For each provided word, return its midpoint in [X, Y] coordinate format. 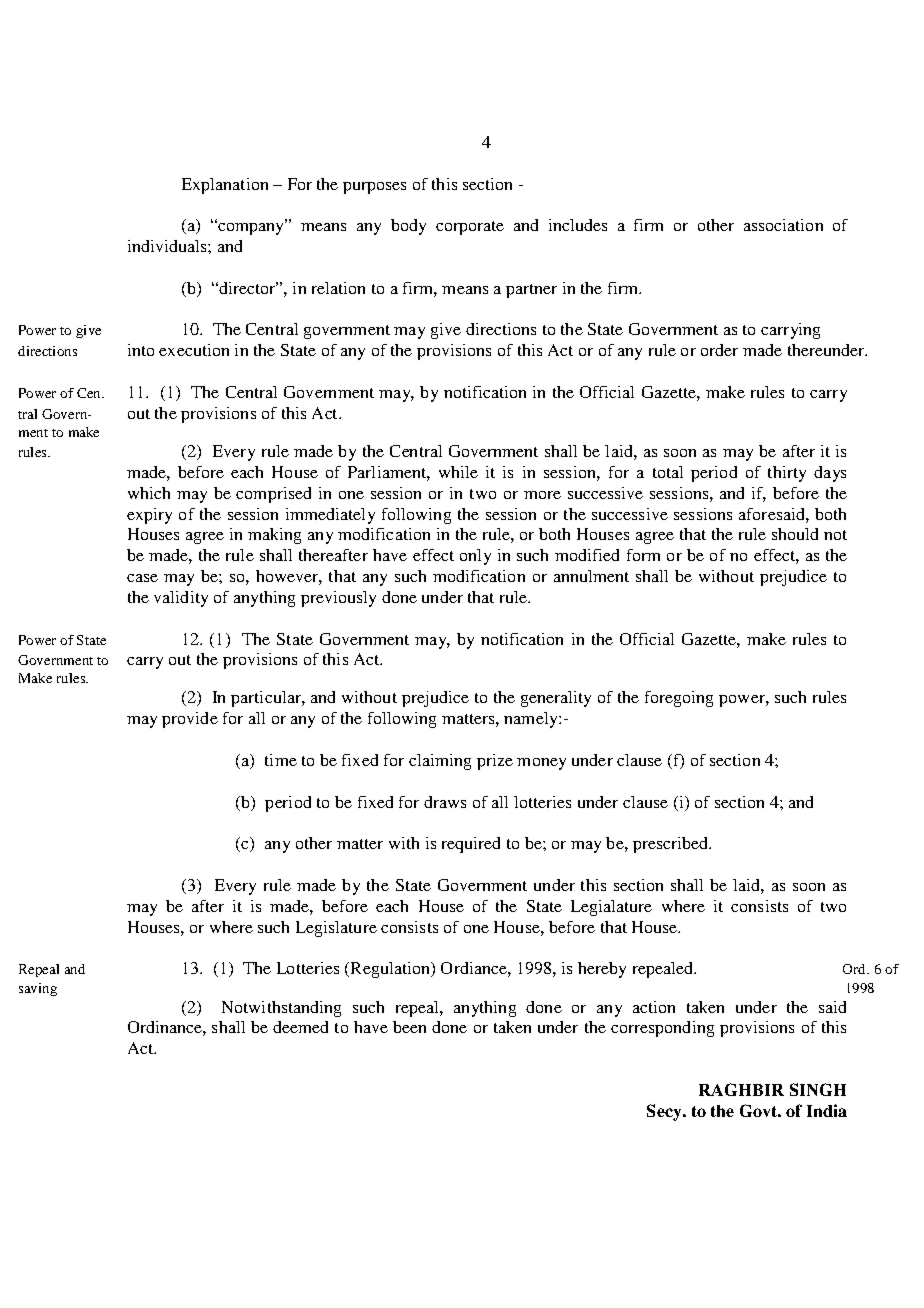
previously [338, 599]
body [408, 227]
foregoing [679, 699]
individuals [168, 246]
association [783, 225]
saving [38, 989]
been [409, 1027]
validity [181, 599]
